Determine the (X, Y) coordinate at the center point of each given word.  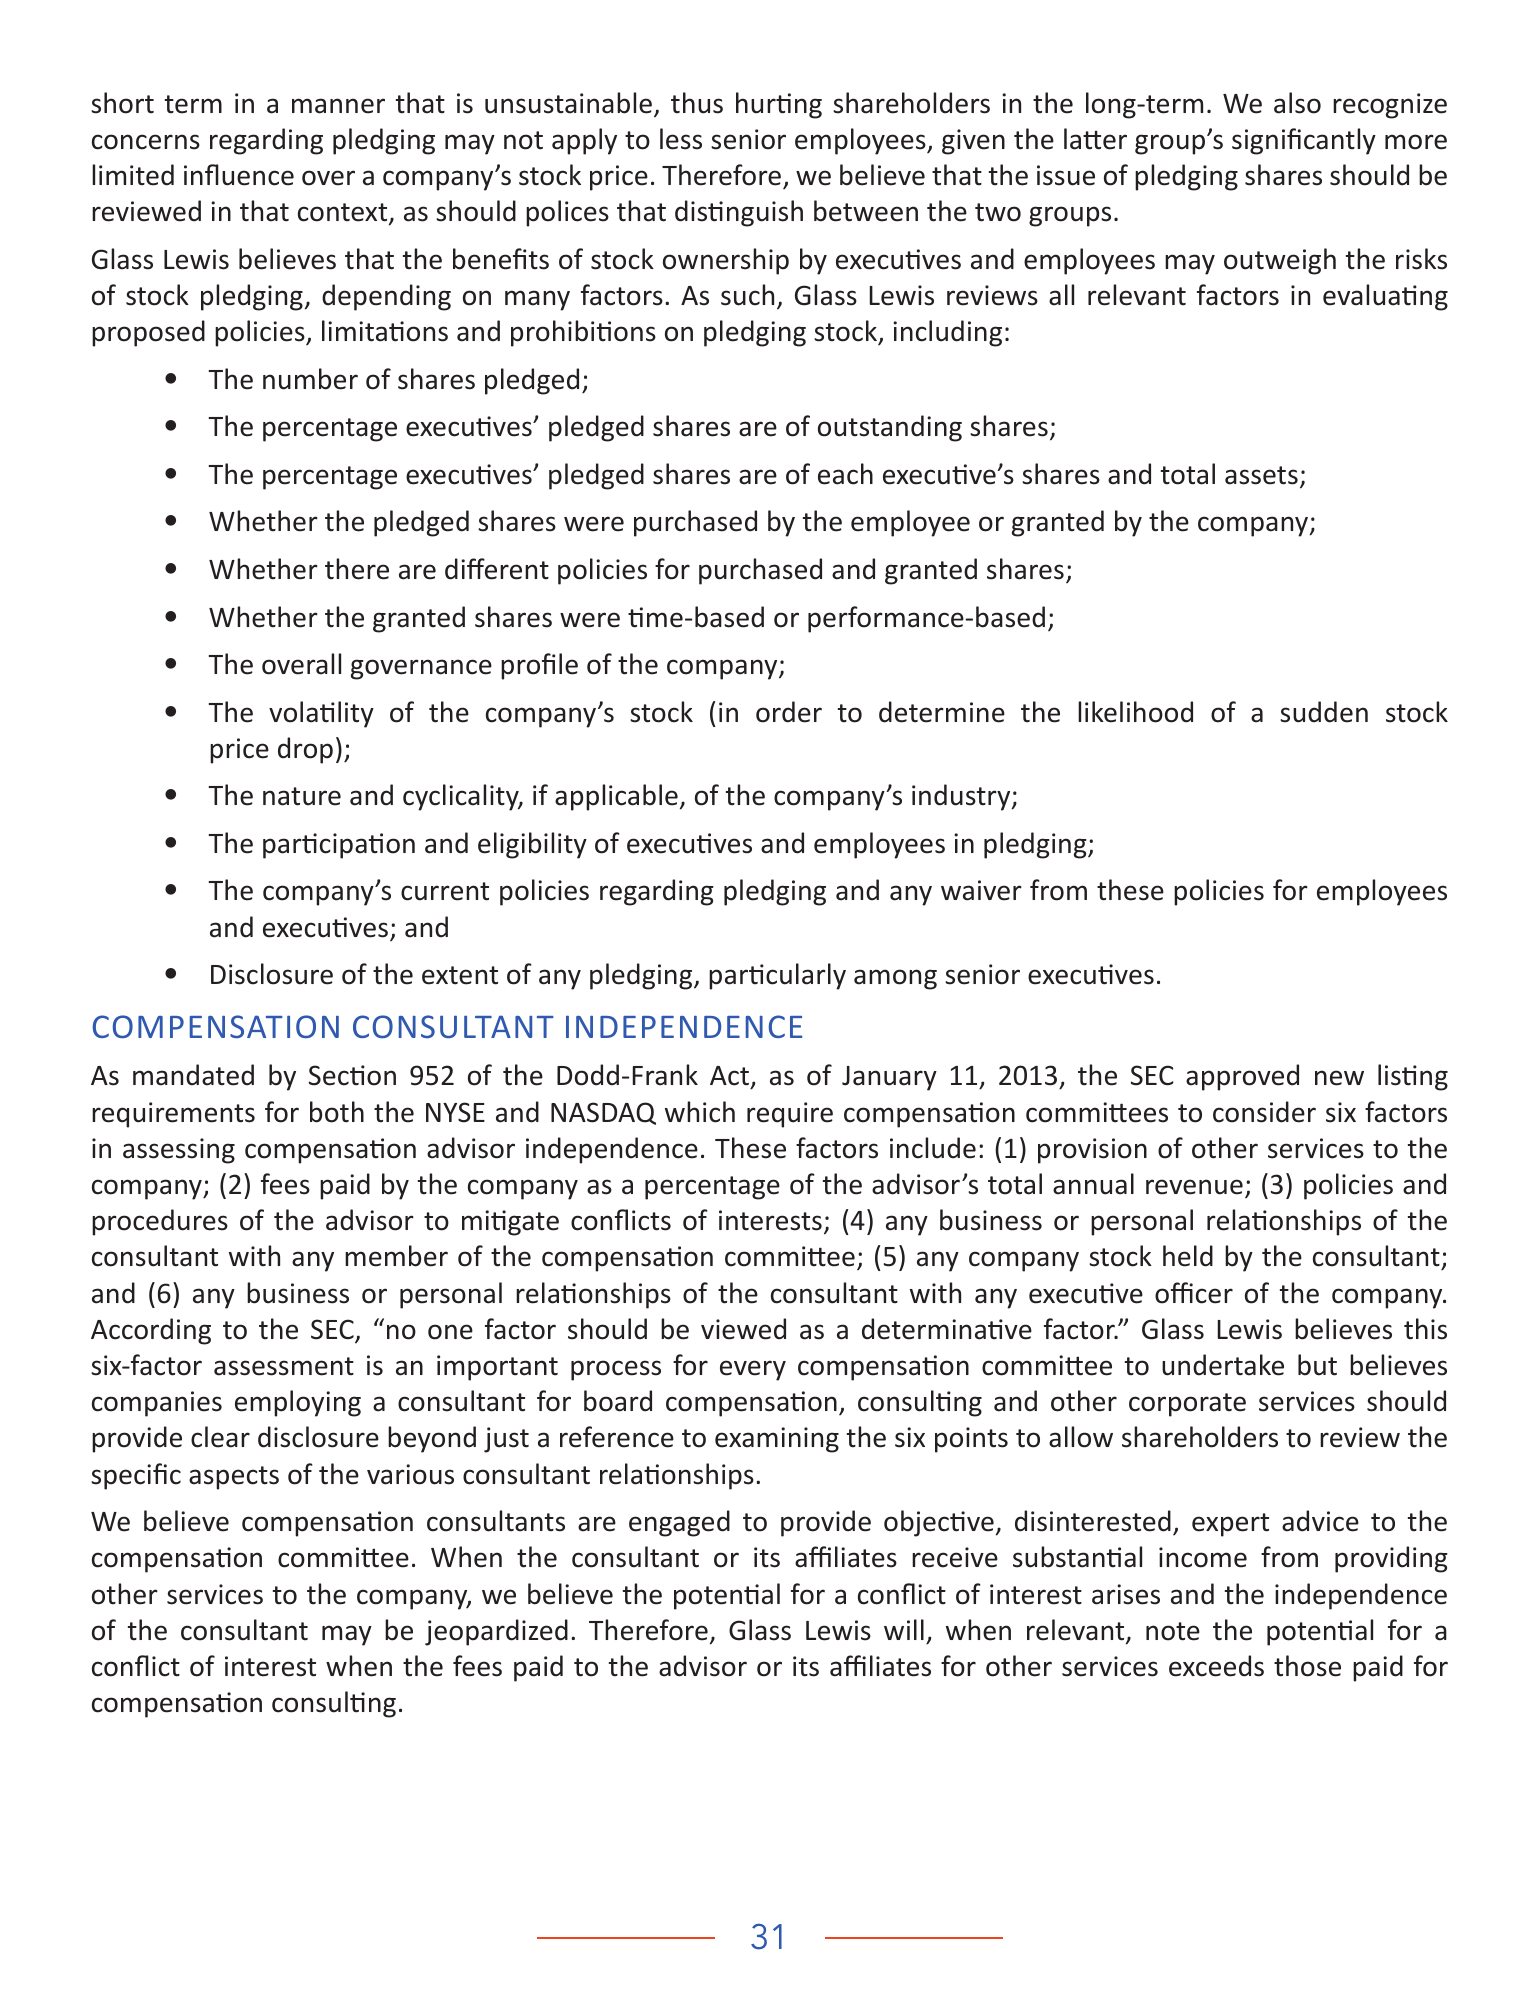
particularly (777, 976)
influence (239, 175)
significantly (1304, 141)
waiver (981, 890)
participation (339, 846)
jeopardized (496, 1632)
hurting (779, 105)
